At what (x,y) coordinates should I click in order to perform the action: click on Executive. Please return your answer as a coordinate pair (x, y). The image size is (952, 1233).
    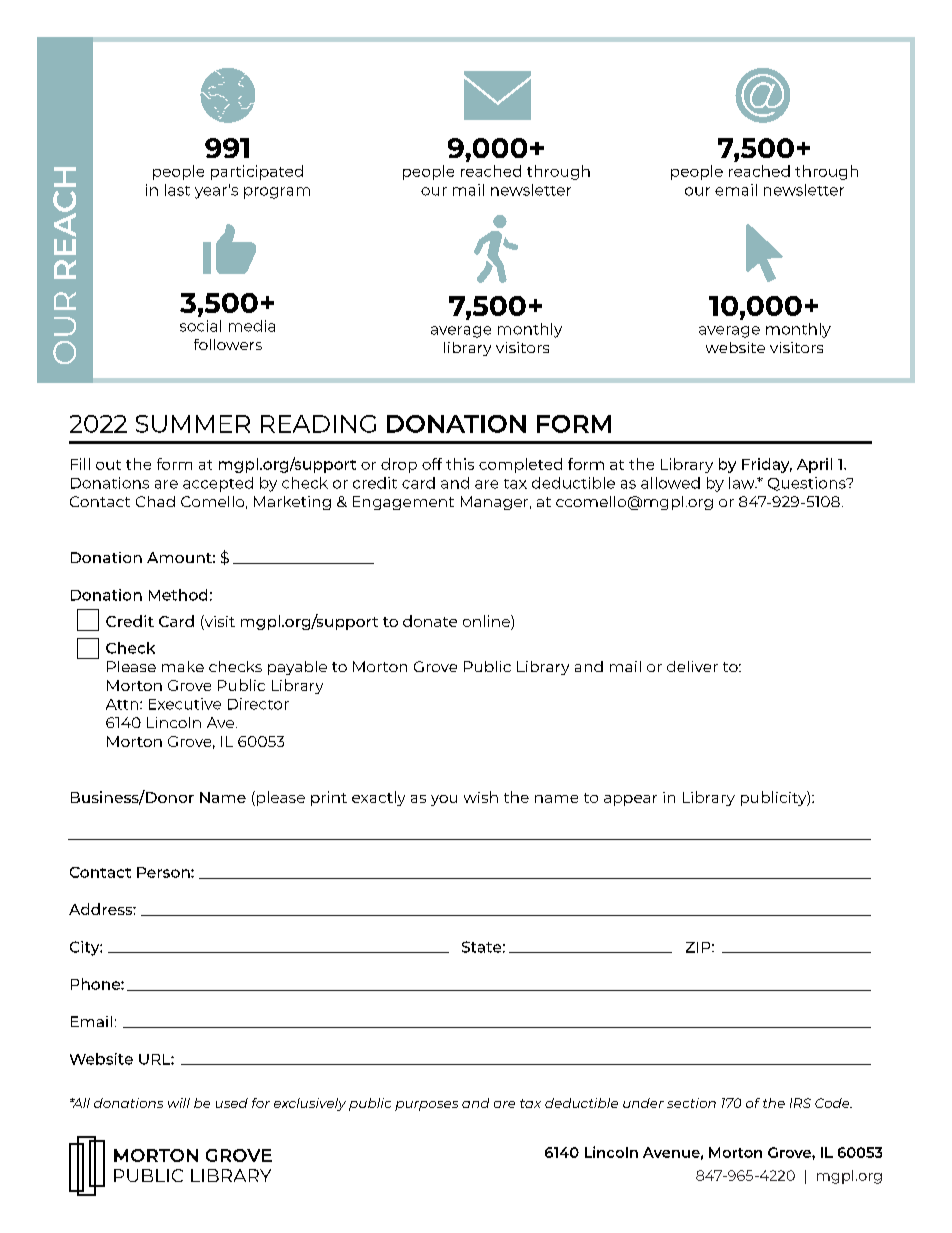
    Looking at the image, I should click on (185, 704).
